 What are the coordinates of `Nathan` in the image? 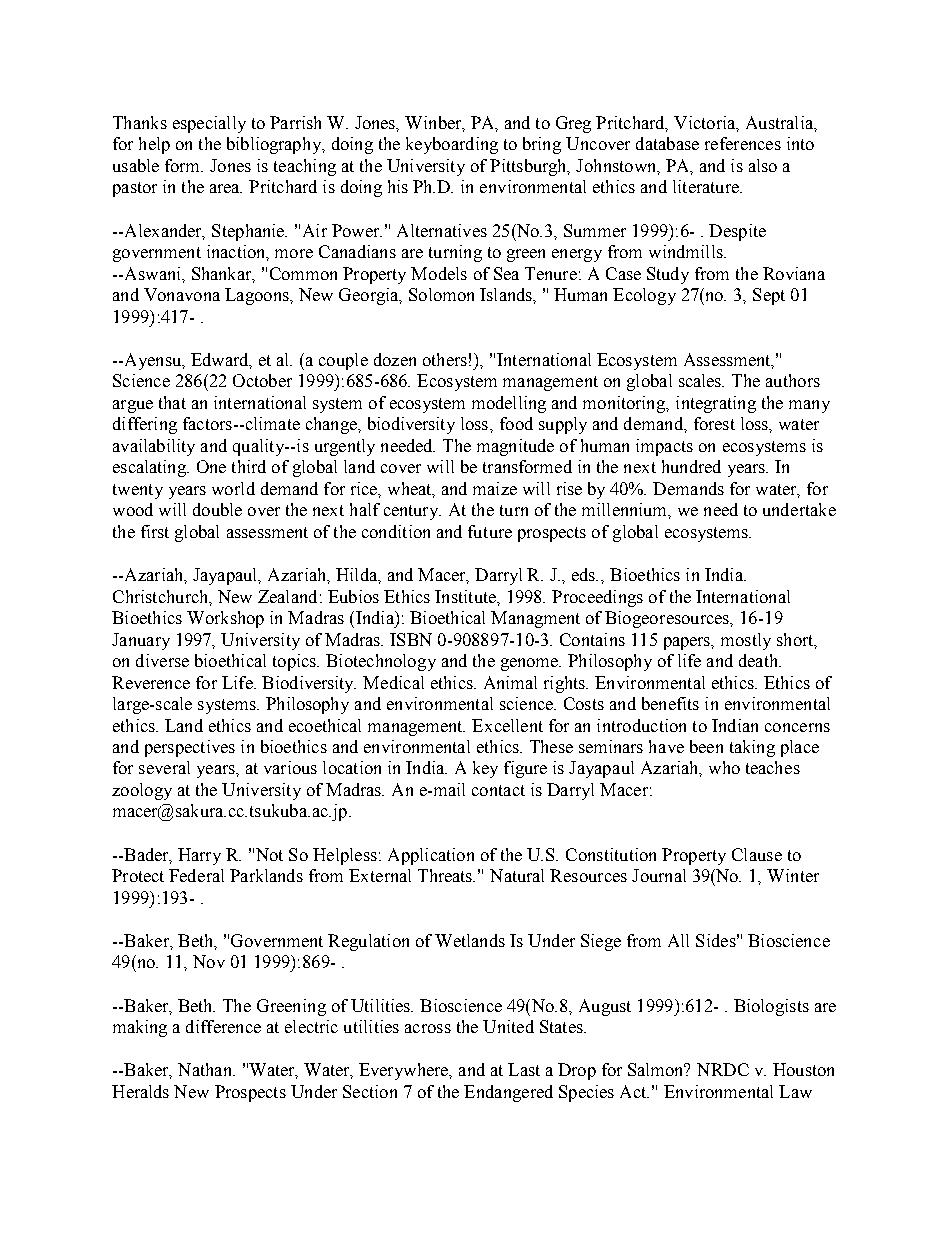 It's located at (206, 1069).
